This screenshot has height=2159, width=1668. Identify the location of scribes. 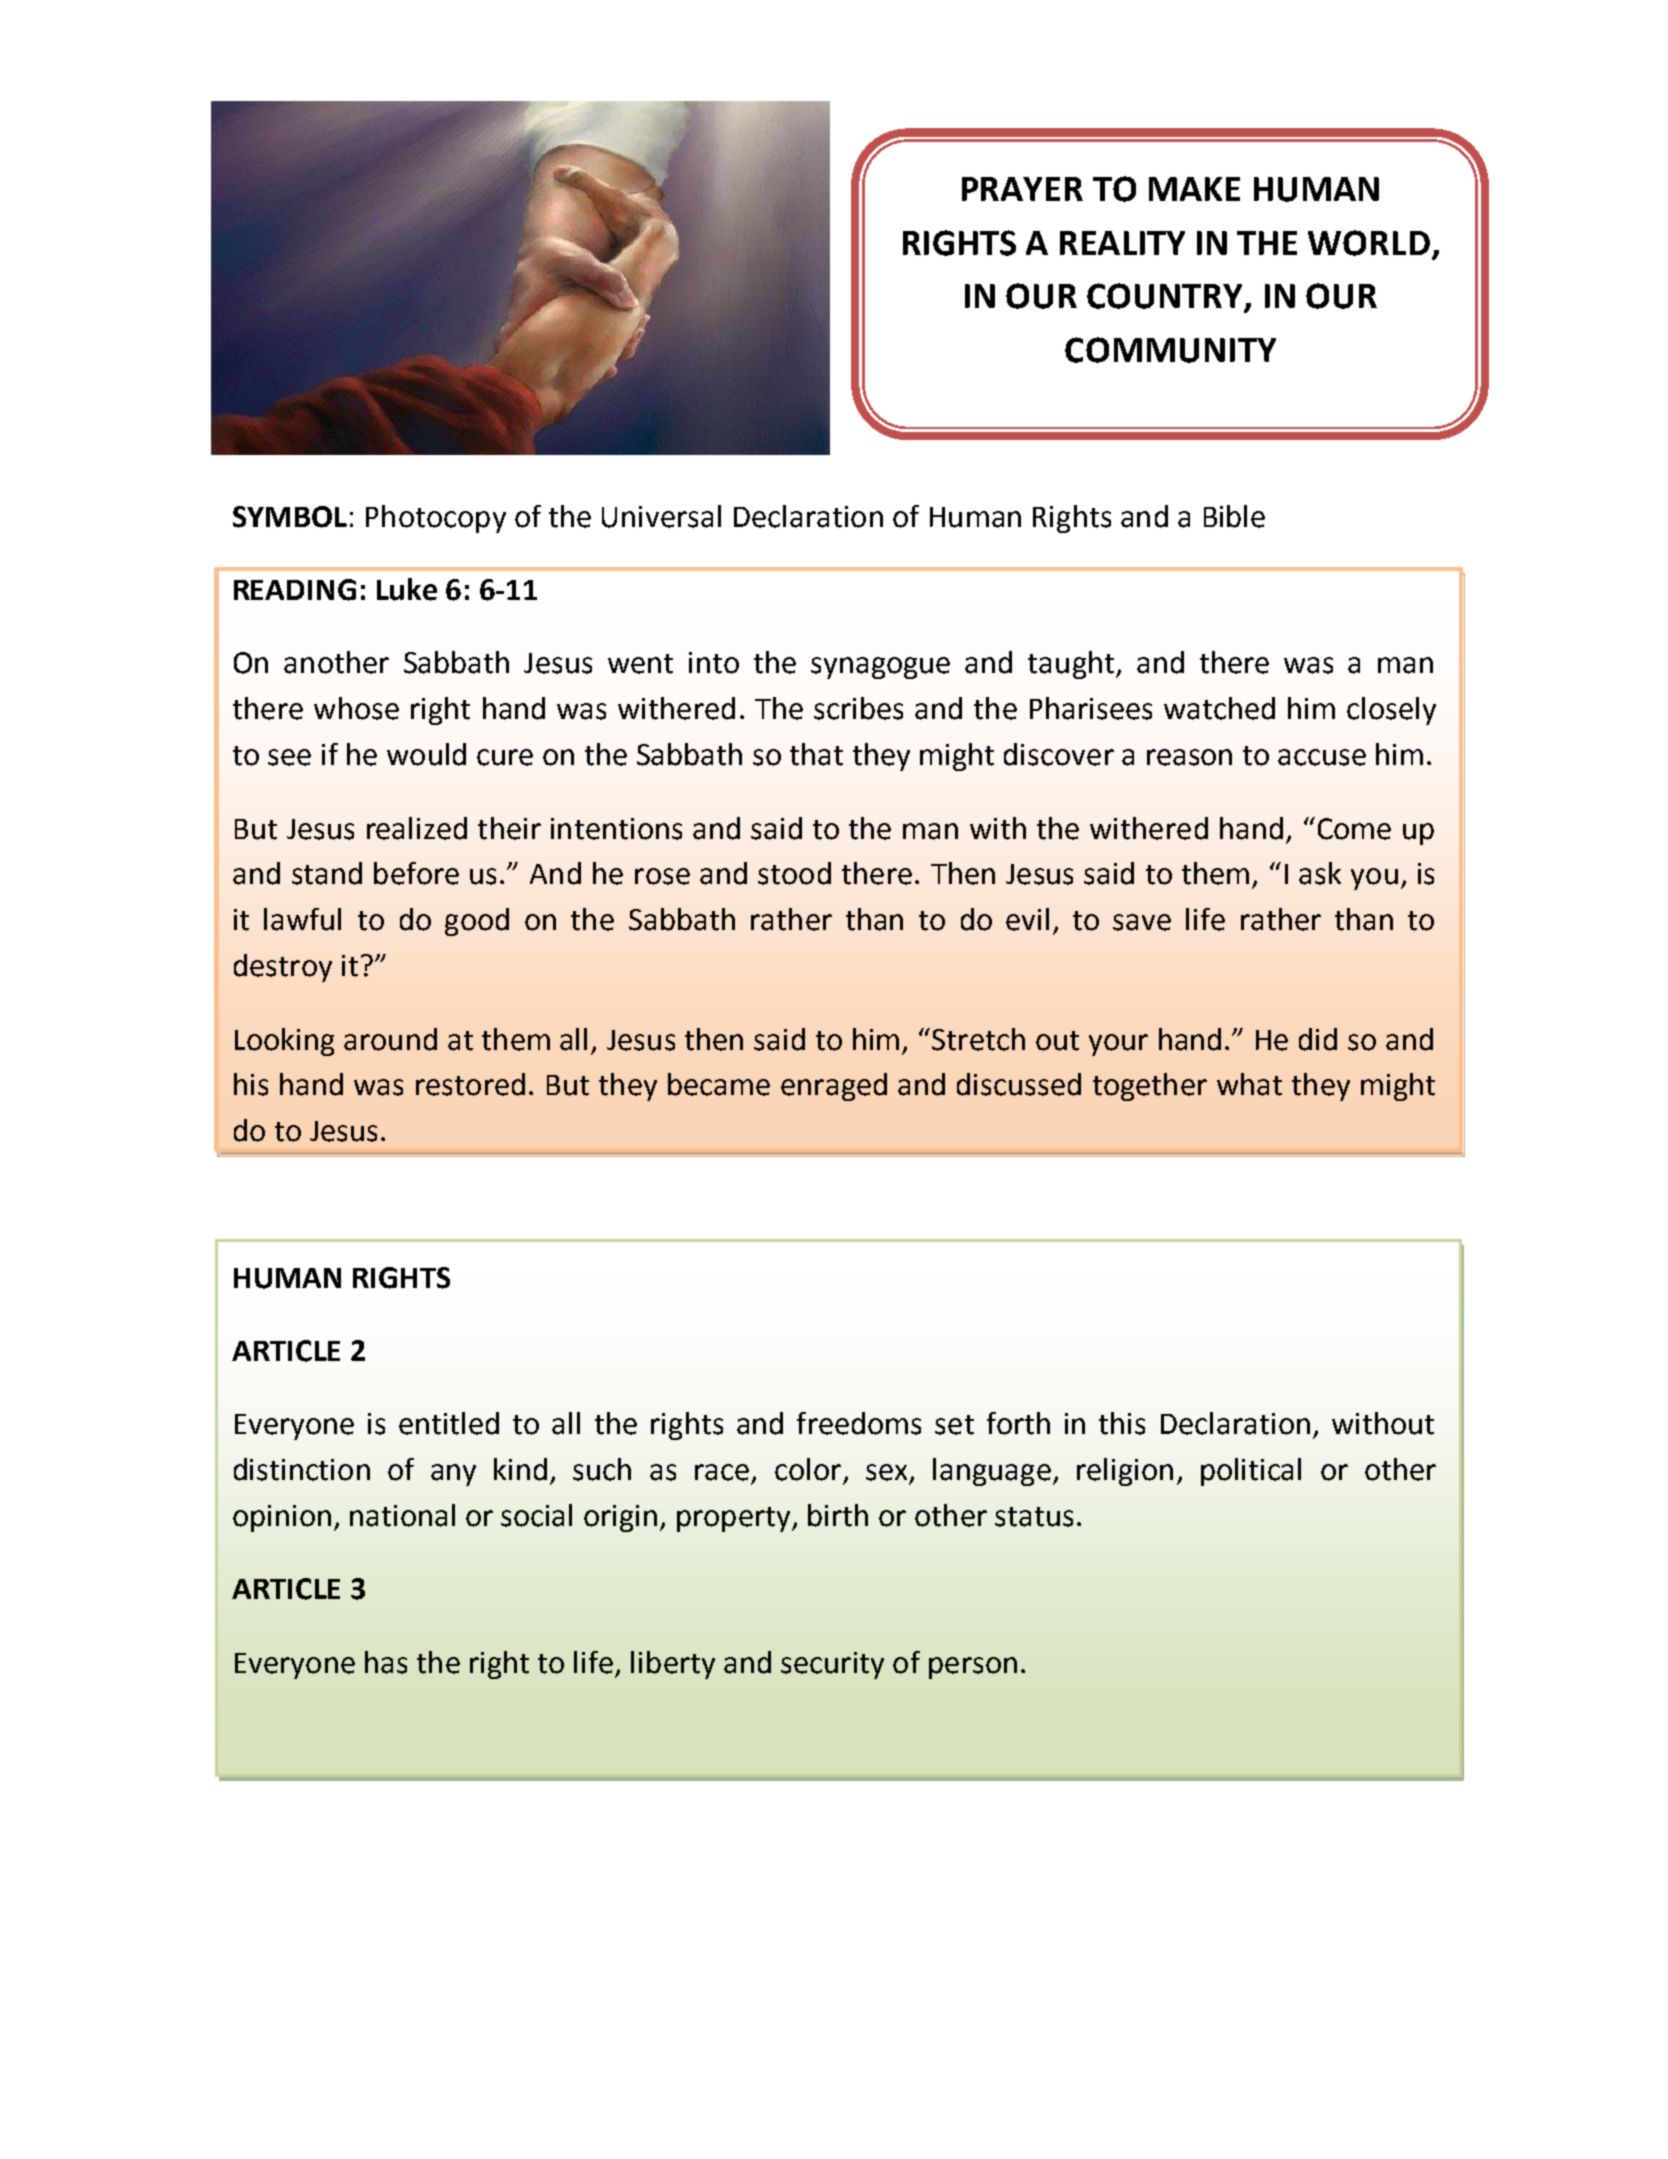
(858, 708).
